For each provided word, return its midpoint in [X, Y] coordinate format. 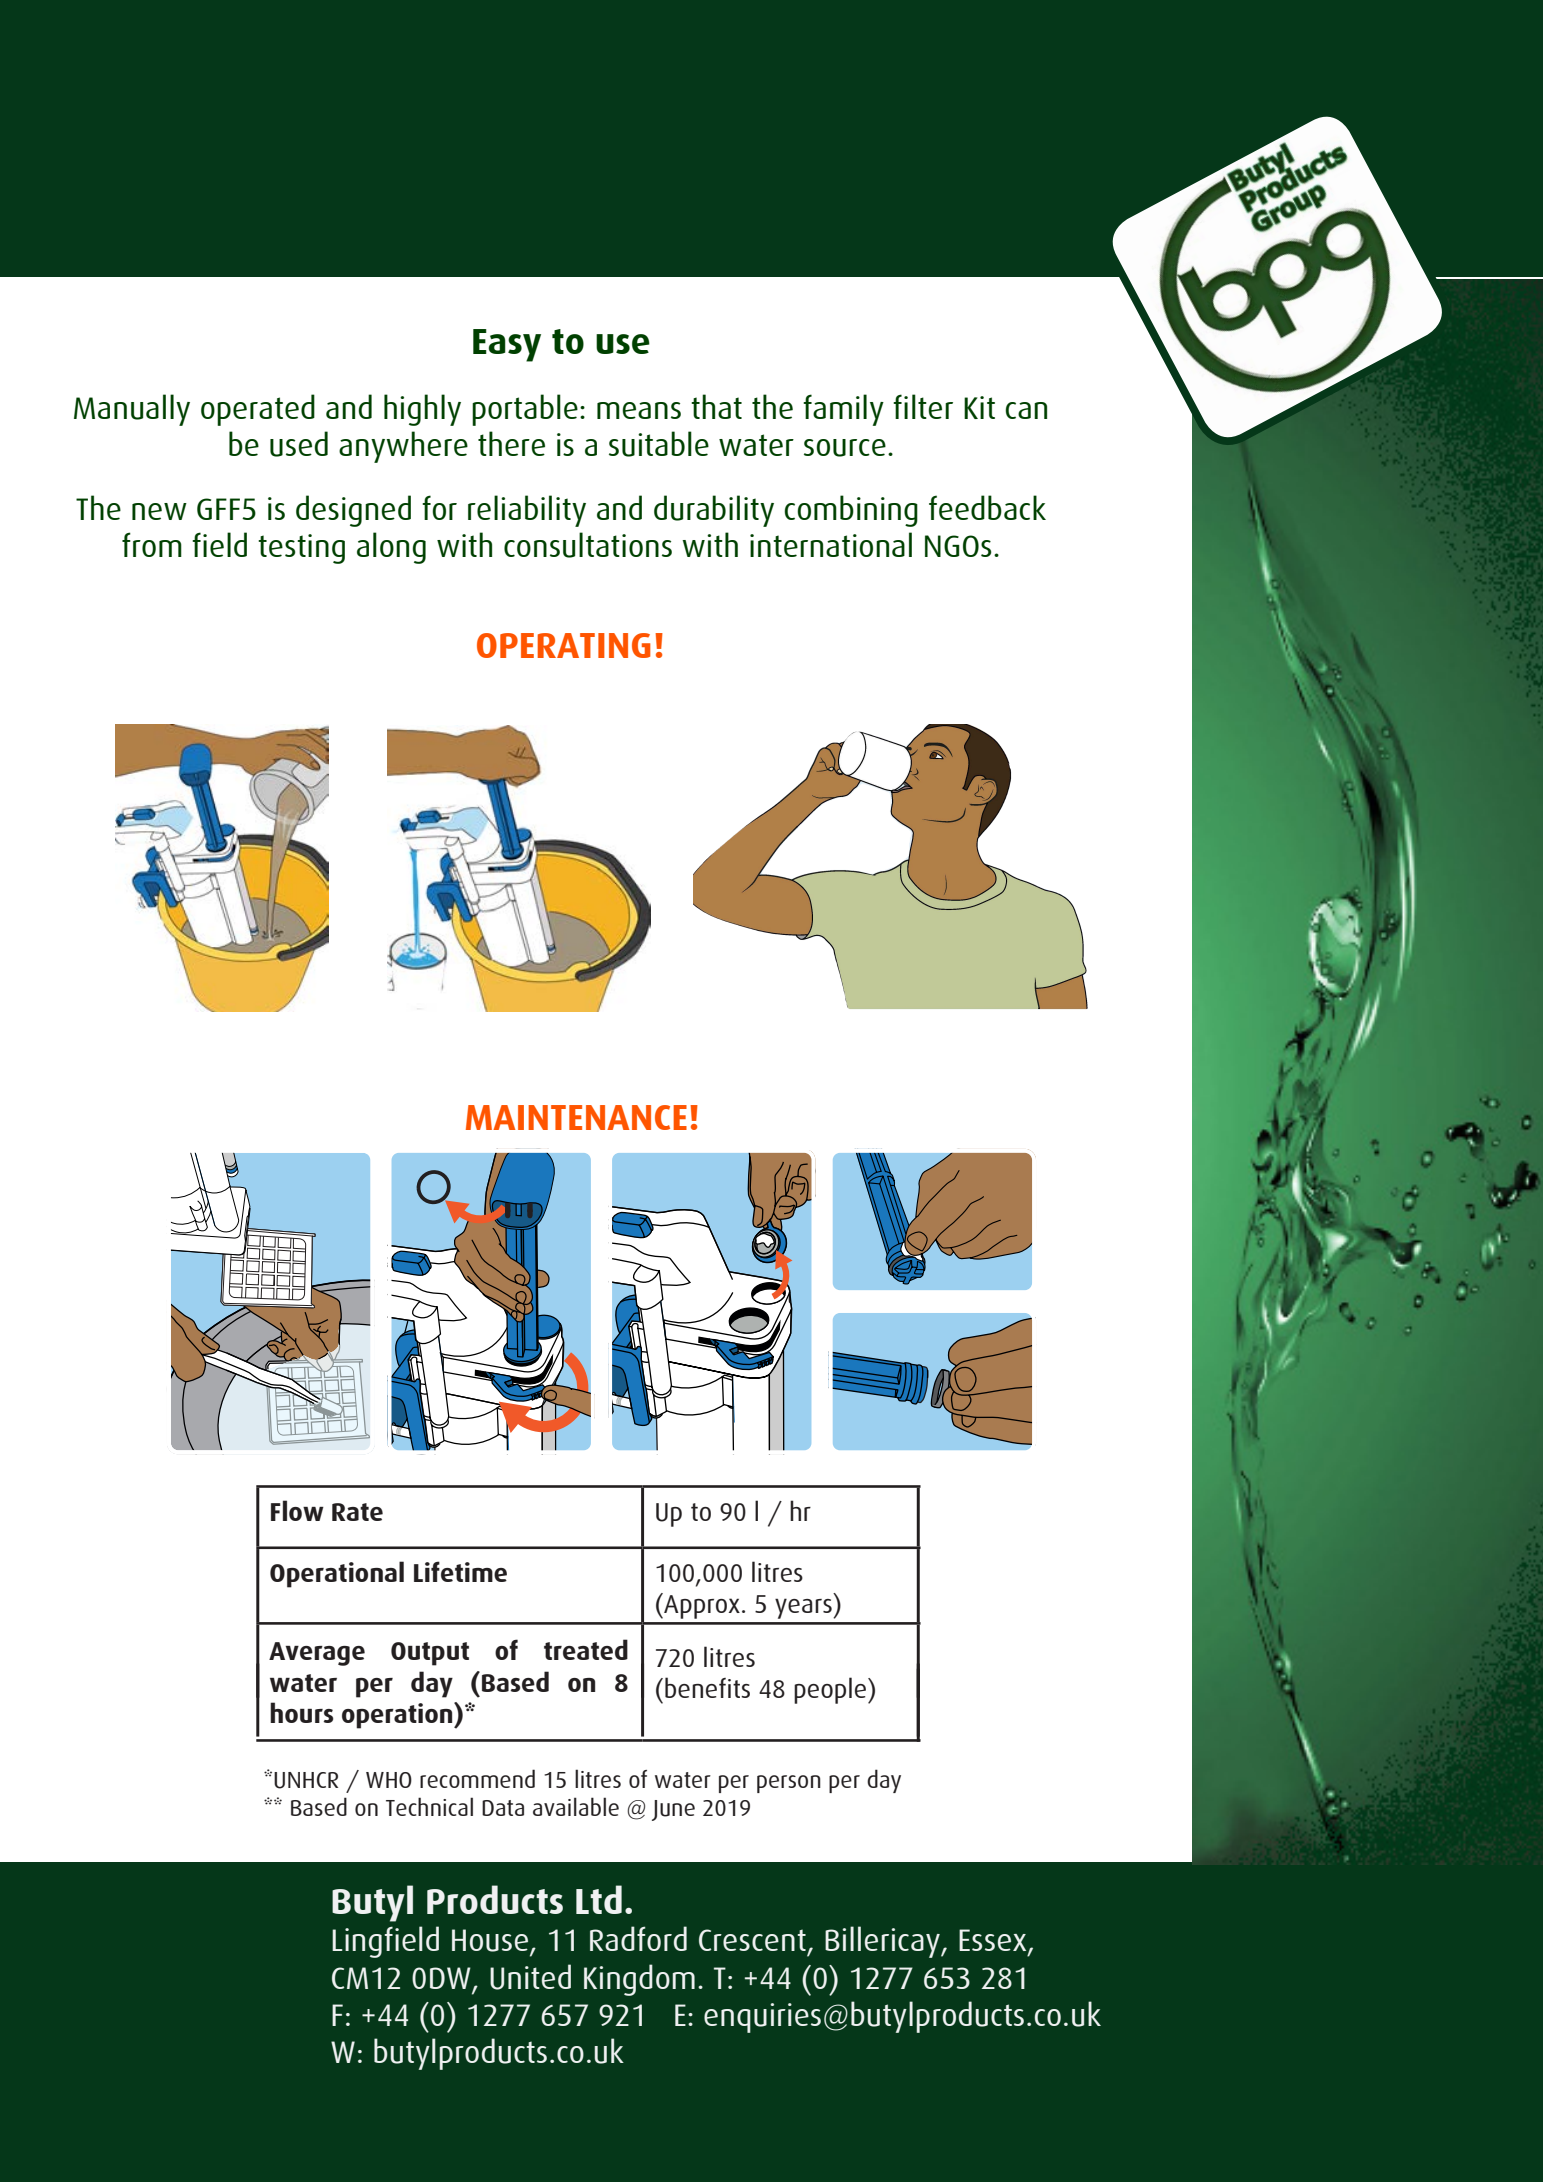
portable [525, 410]
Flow [297, 1510]
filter [923, 406]
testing [301, 549]
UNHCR [306, 1780]
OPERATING [564, 645]
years [804, 1608]
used [299, 444]
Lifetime [460, 1571]
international [831, 544]
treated [586, 1649]
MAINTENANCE [576, 1117]
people [831, 1690]
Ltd [599, 1899]
